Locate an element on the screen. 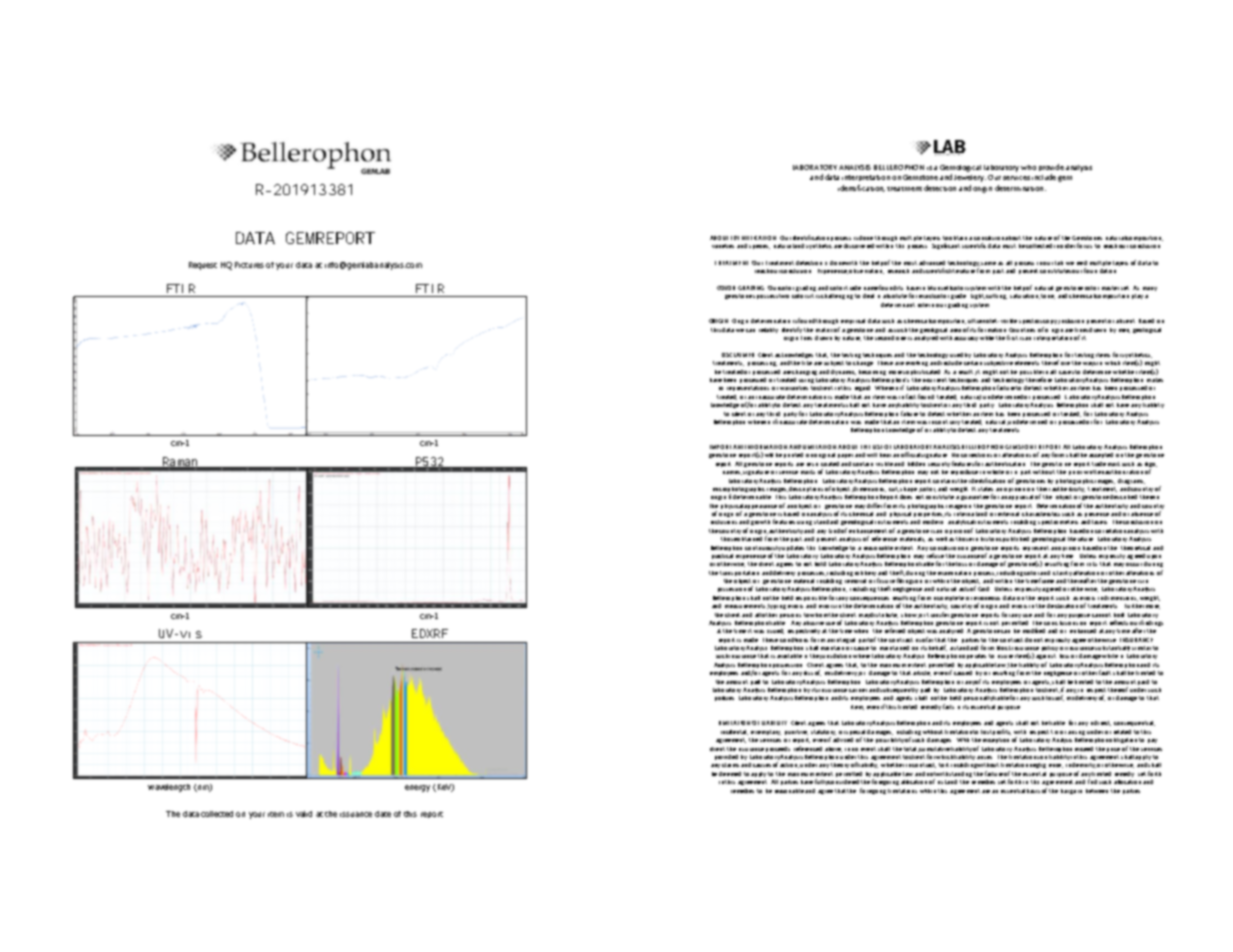 The height and width of the screenshot is (952, 1233). Pictures is located at coordinates (249, 265).
